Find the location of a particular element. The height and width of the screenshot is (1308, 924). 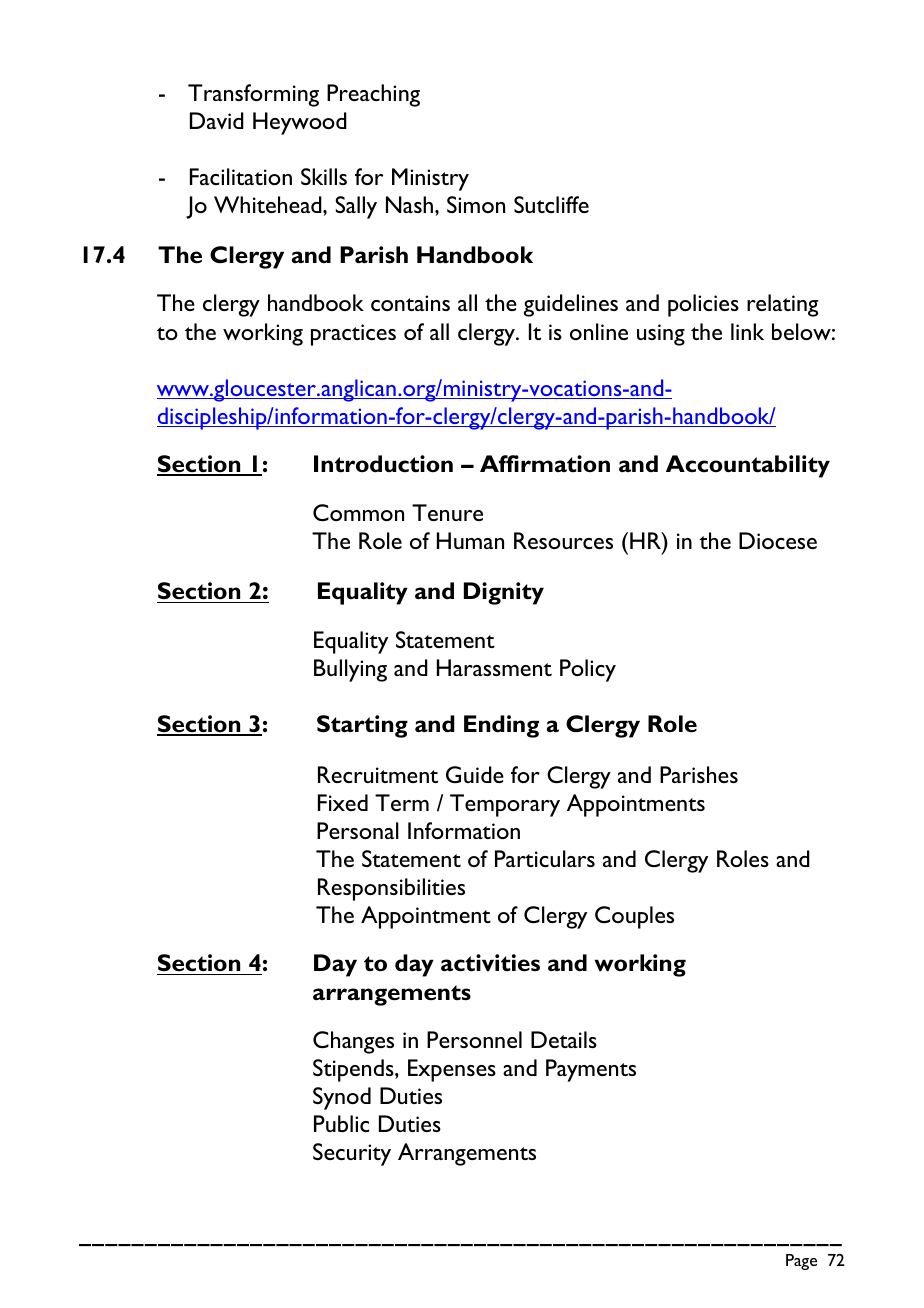

Security is located at coordinates (352, 1154).
